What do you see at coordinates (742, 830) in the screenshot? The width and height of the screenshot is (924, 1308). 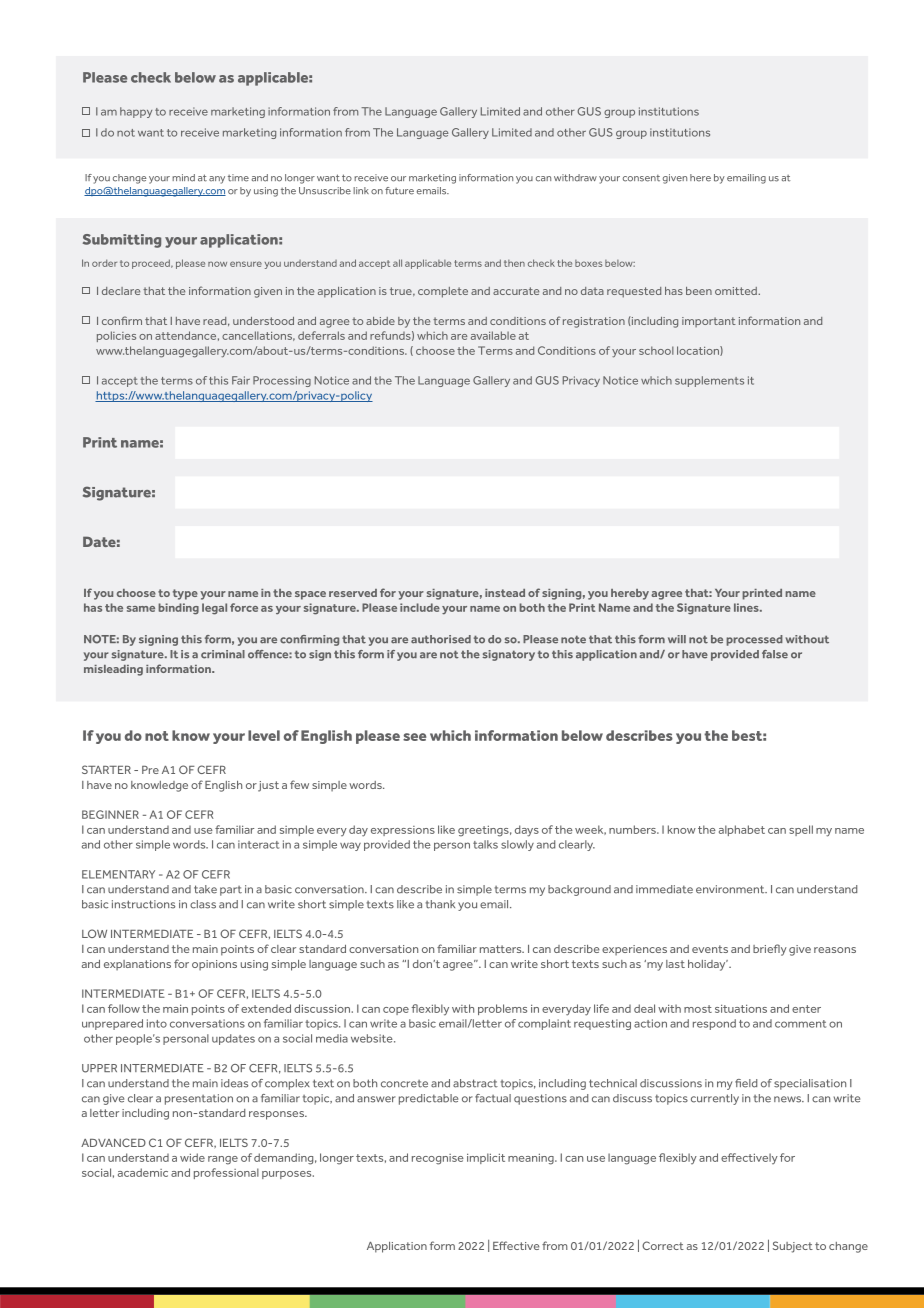 I see `alphabet` at bounding box center [742, 830].
